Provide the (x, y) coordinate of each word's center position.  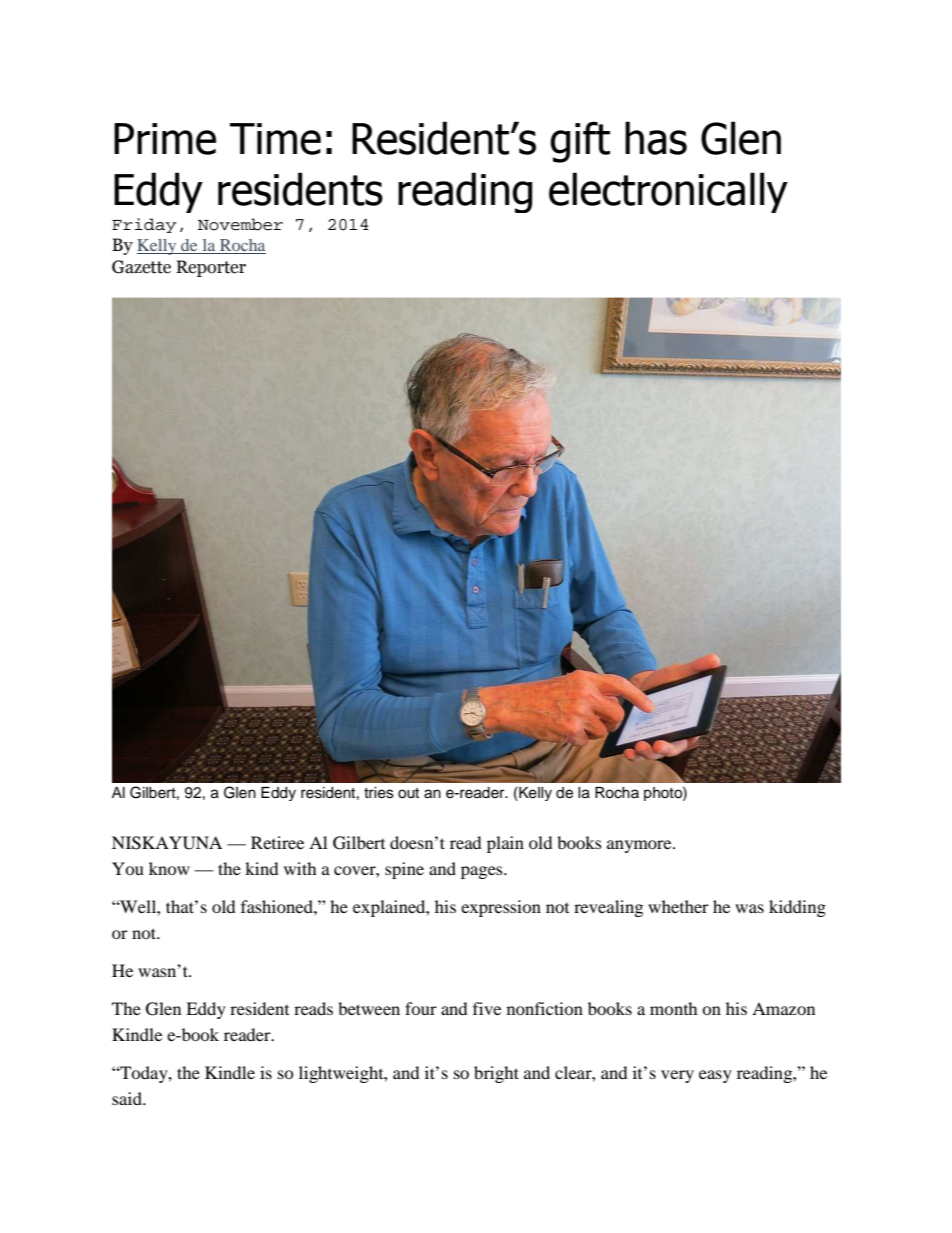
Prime (165, 139)
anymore (640, 846)
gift (580, 142)
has (656, 138)
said (128, 1098)
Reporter (211, 268)
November (240, 224)
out (408, 793)
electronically (668, 192)
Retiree (277, 842)
